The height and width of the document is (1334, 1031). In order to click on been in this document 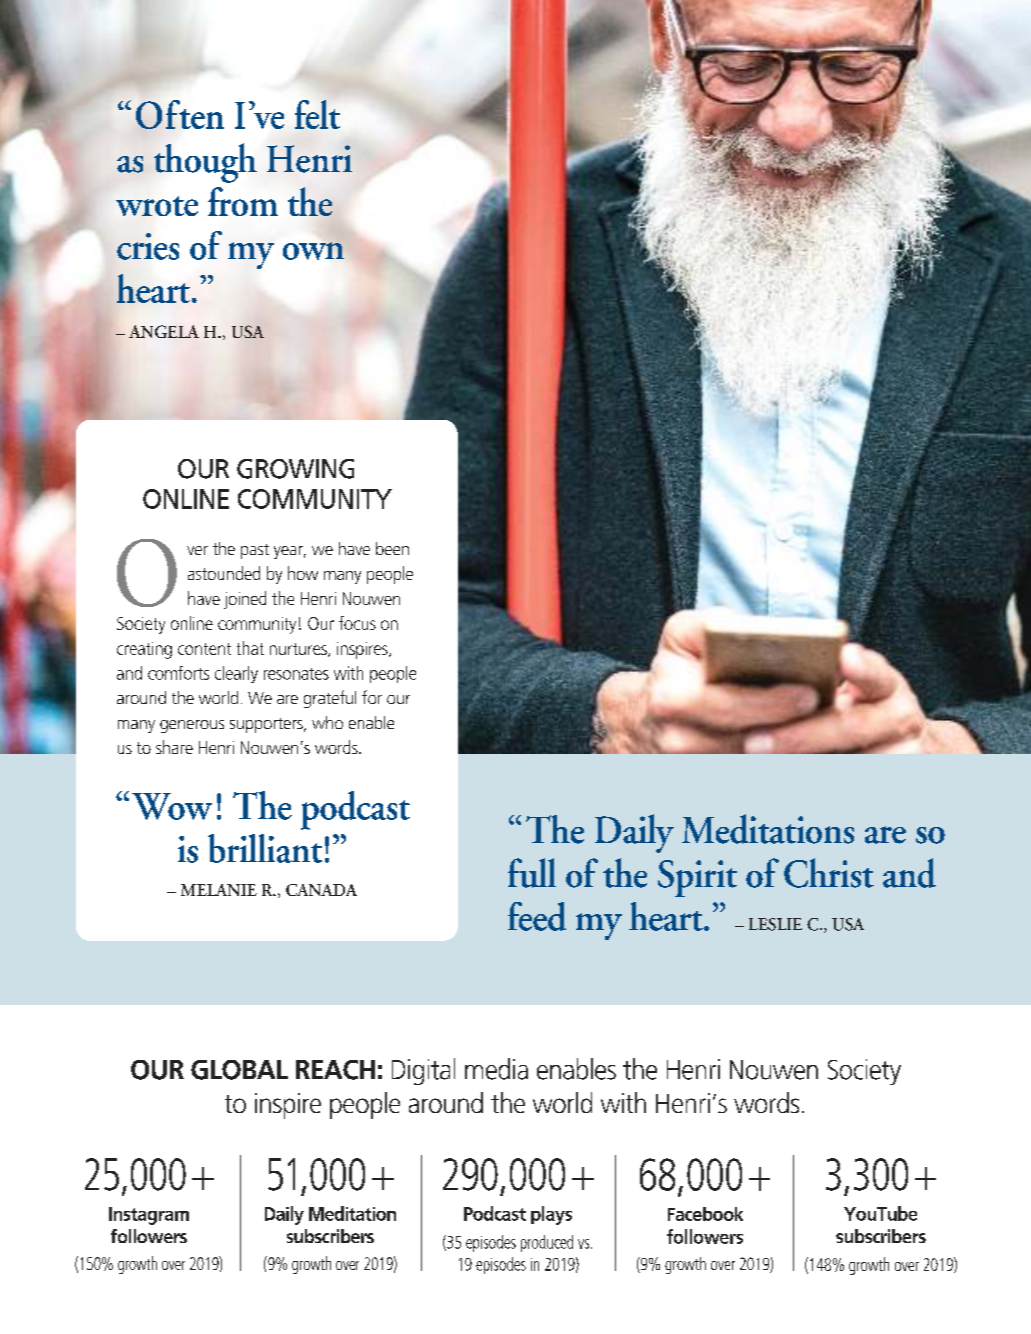, I will do `click(392, 548)`.
